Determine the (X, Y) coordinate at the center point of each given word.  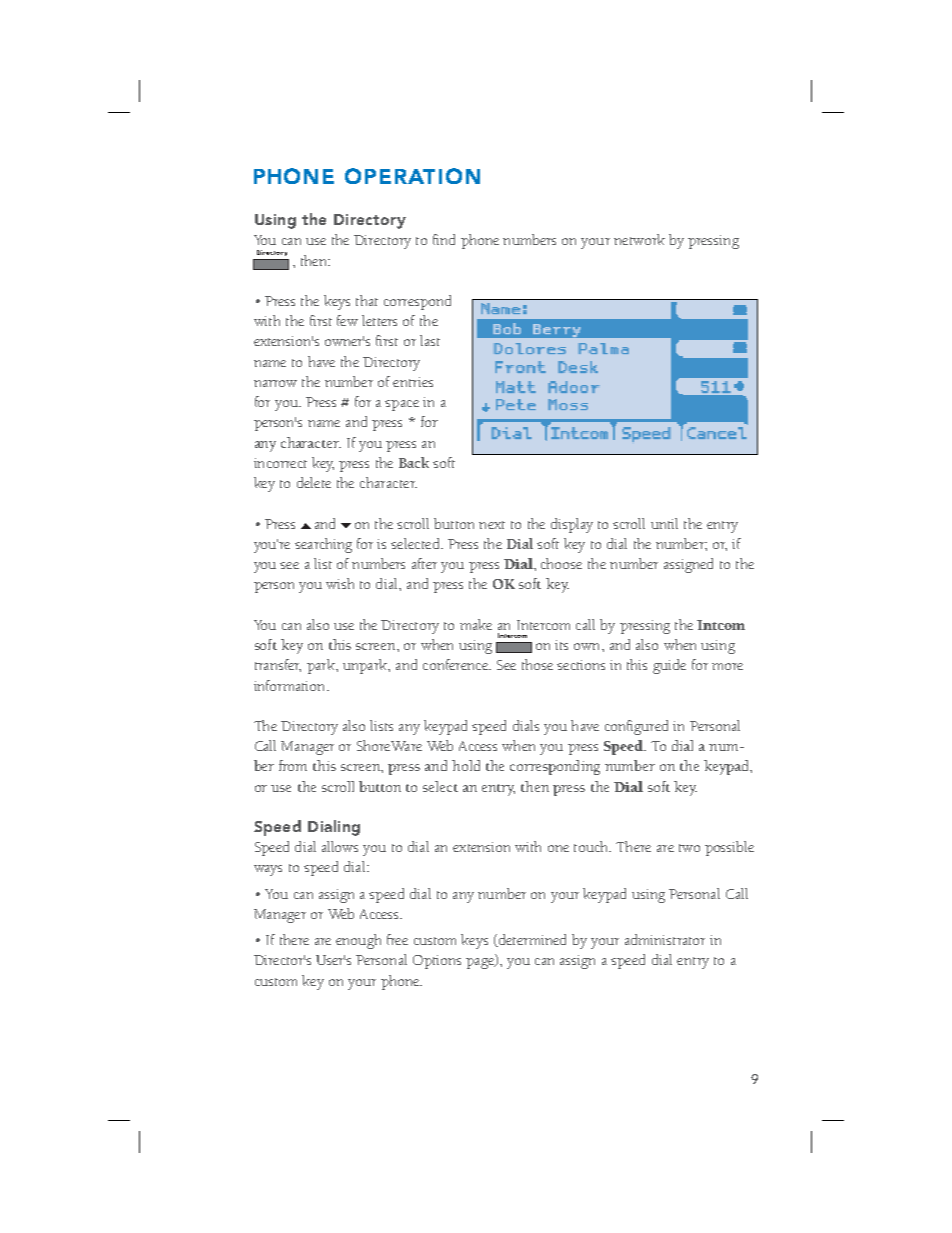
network (639, 239)
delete (314, 482)
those (537, 664)
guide (669, 666)
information (291, 685)
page (481, 963)
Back (414, 462)
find (444, 239)
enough (358, 941)
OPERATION (412, 176)
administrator (665, 939)
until (664, 523)
